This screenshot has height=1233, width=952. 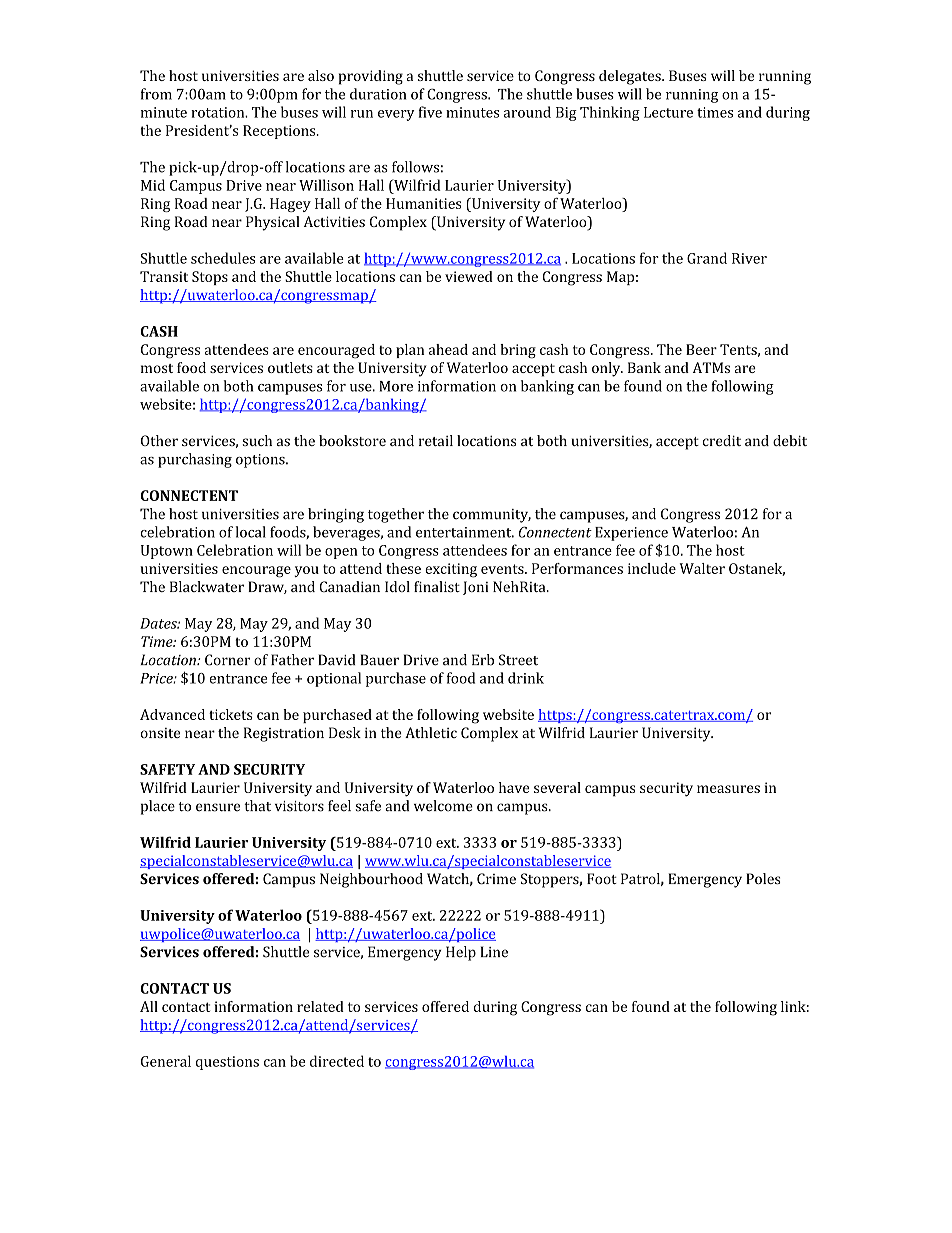 I want to click on retail, so click(x=436, y=440).
